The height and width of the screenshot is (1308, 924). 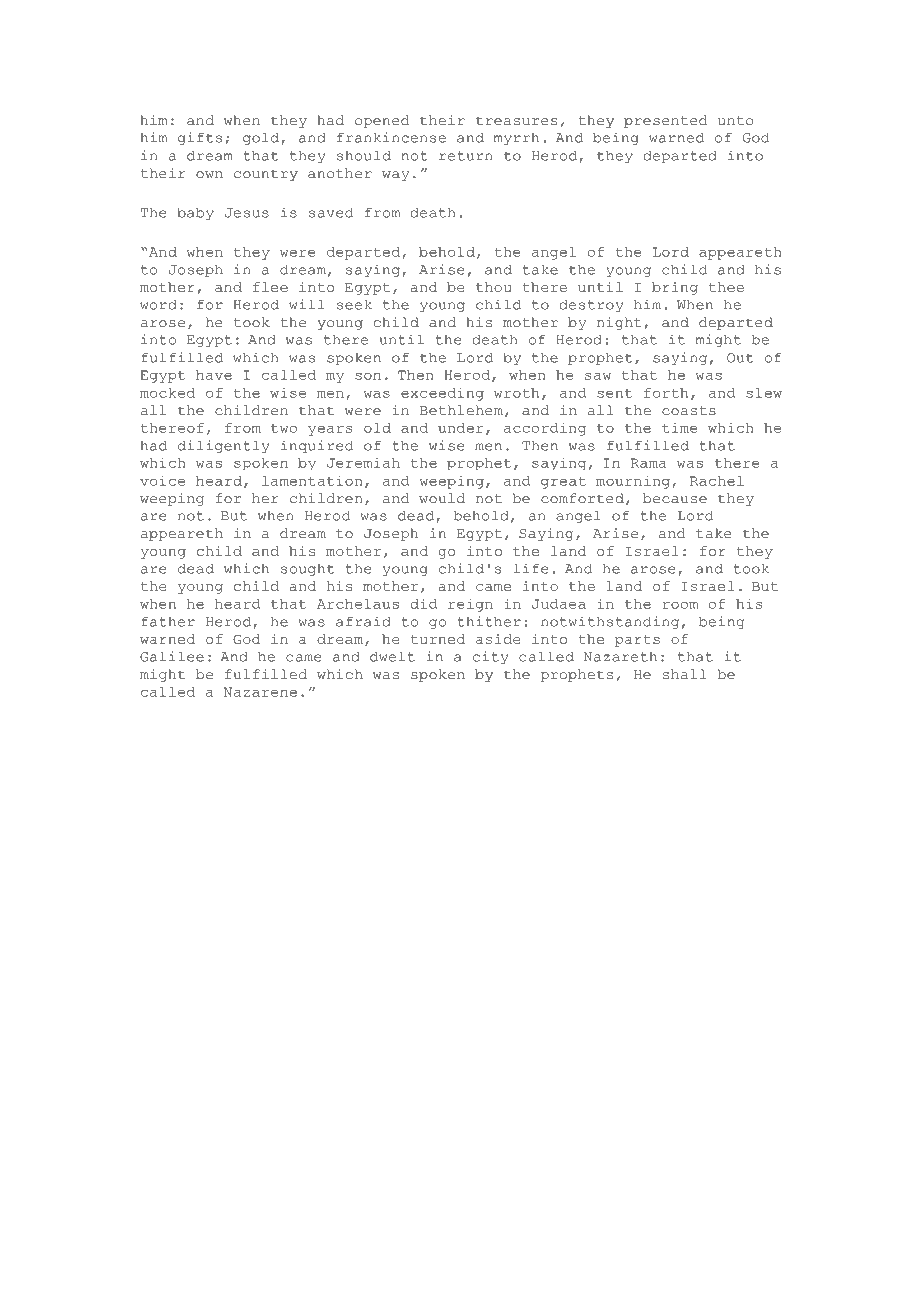 I want to click on voice, so click(x=162, y=480).
